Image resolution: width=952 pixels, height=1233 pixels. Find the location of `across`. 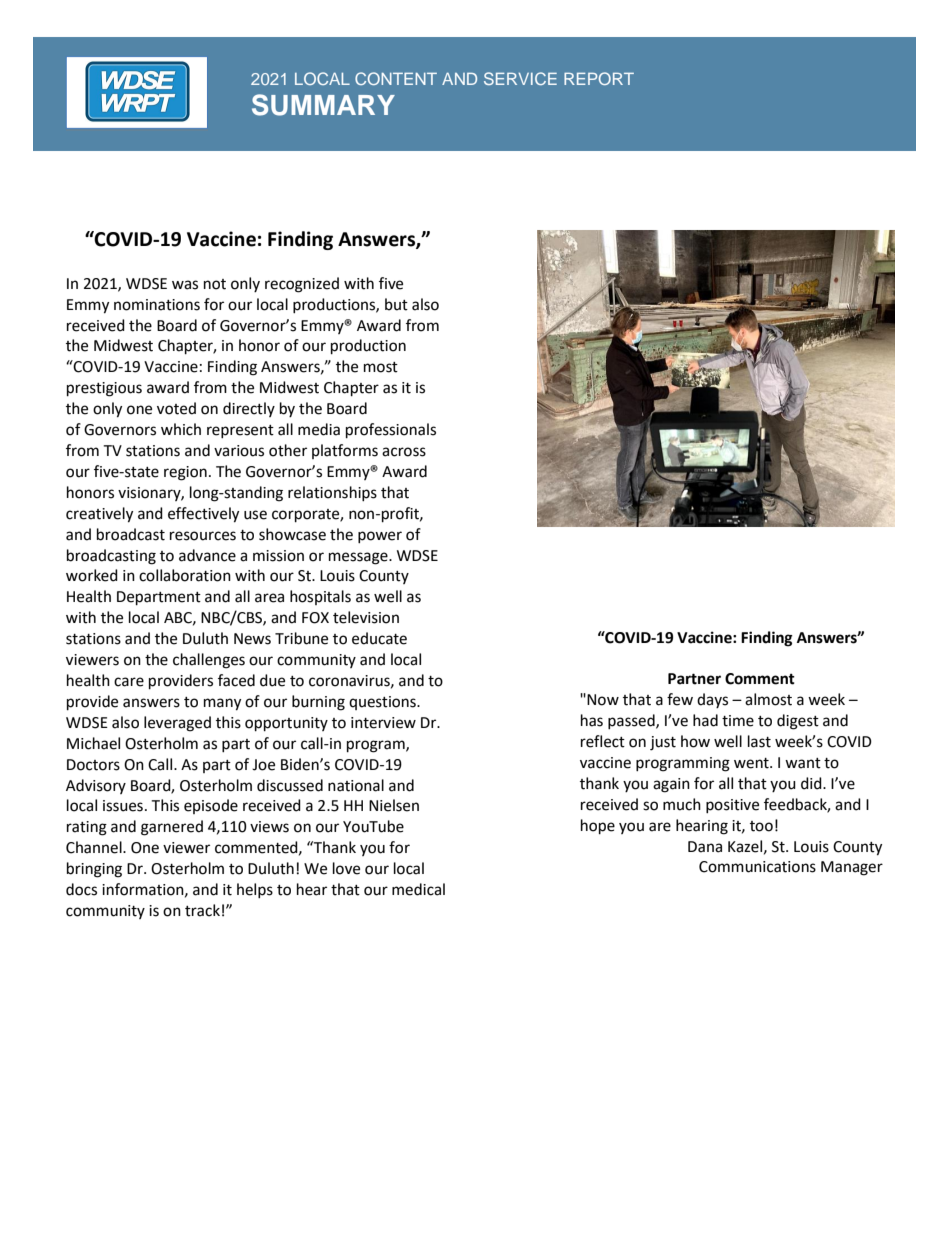

across is located at coordinates (404, 452).
